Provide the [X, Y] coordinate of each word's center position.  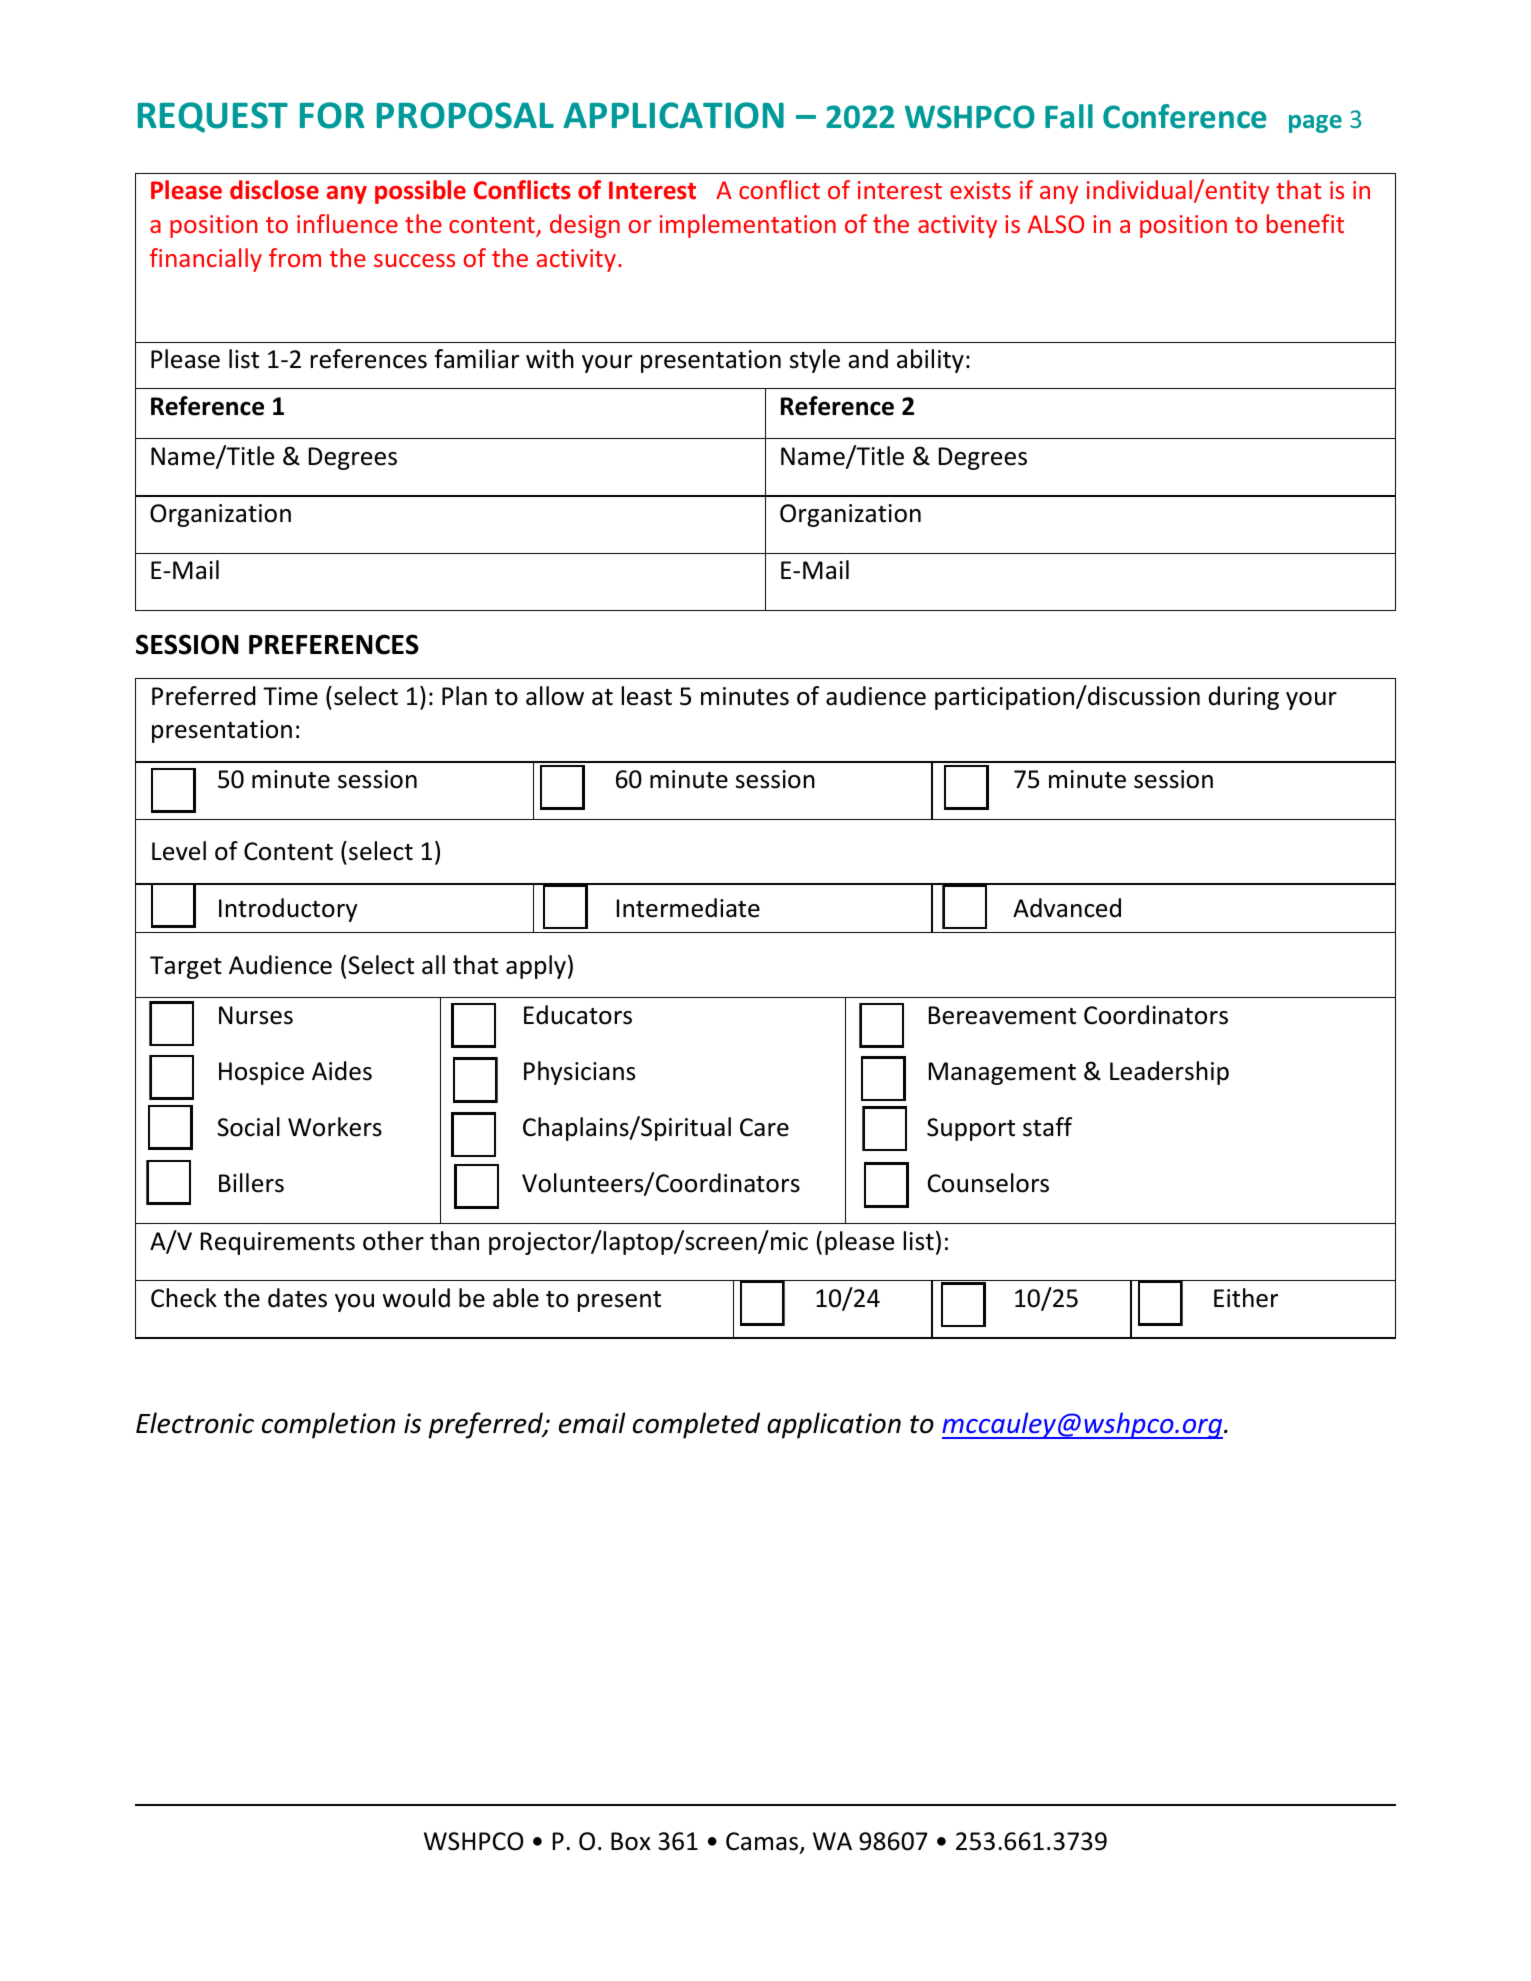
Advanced [1067, 908]
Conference [1184, 116]
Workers [335, 1127]
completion [328, 1425]
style [815, 361]
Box [631, 1841]
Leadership [1169, 1073]
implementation [748, 226]
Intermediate [688, 908]
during [1244, 698]
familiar [477, 359]
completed [696, 1425]
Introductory [288, 910]
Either [1246, 1298]
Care [764, 1127]
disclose [274, 190]
